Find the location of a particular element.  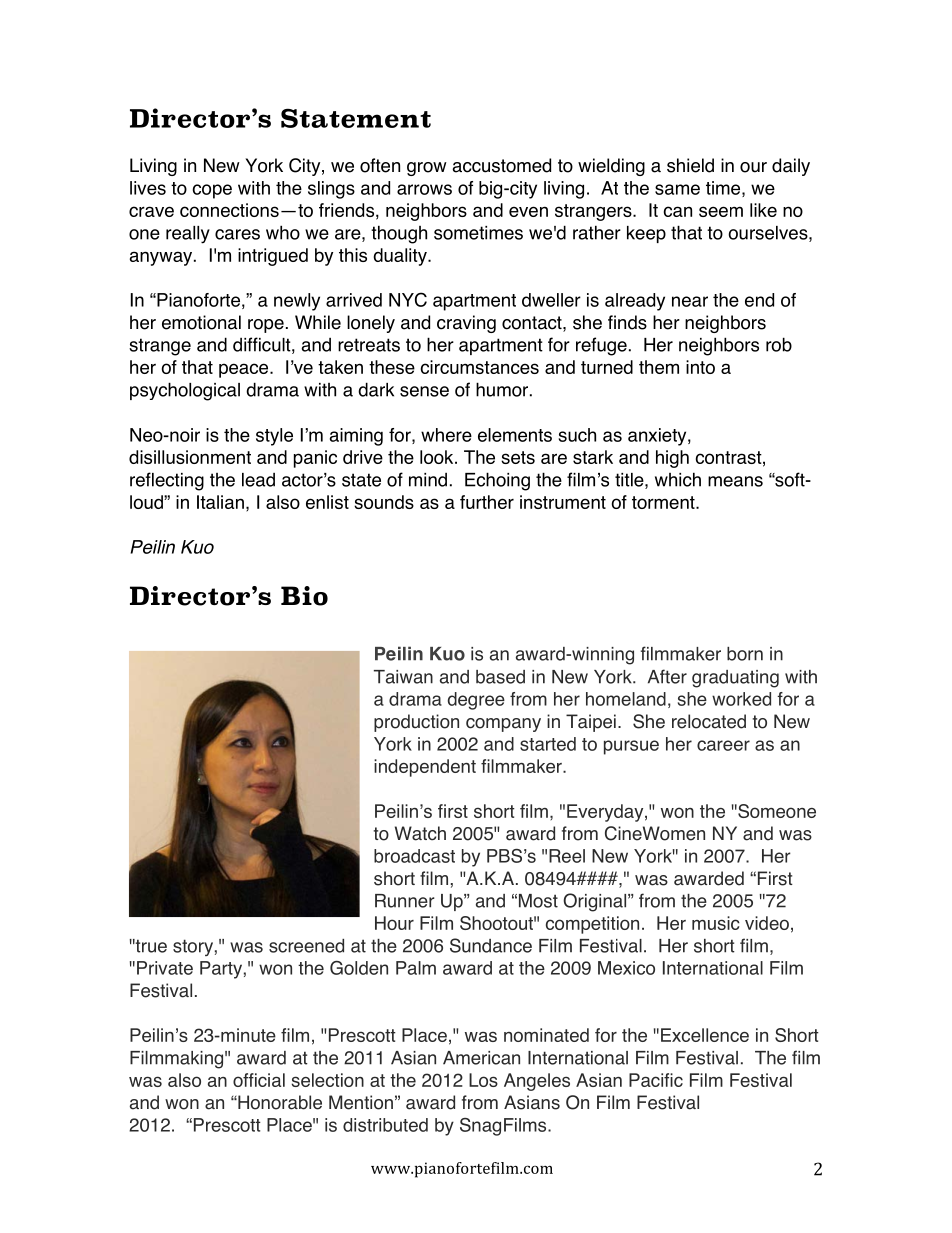

career is located at coordinates (723, 745).
